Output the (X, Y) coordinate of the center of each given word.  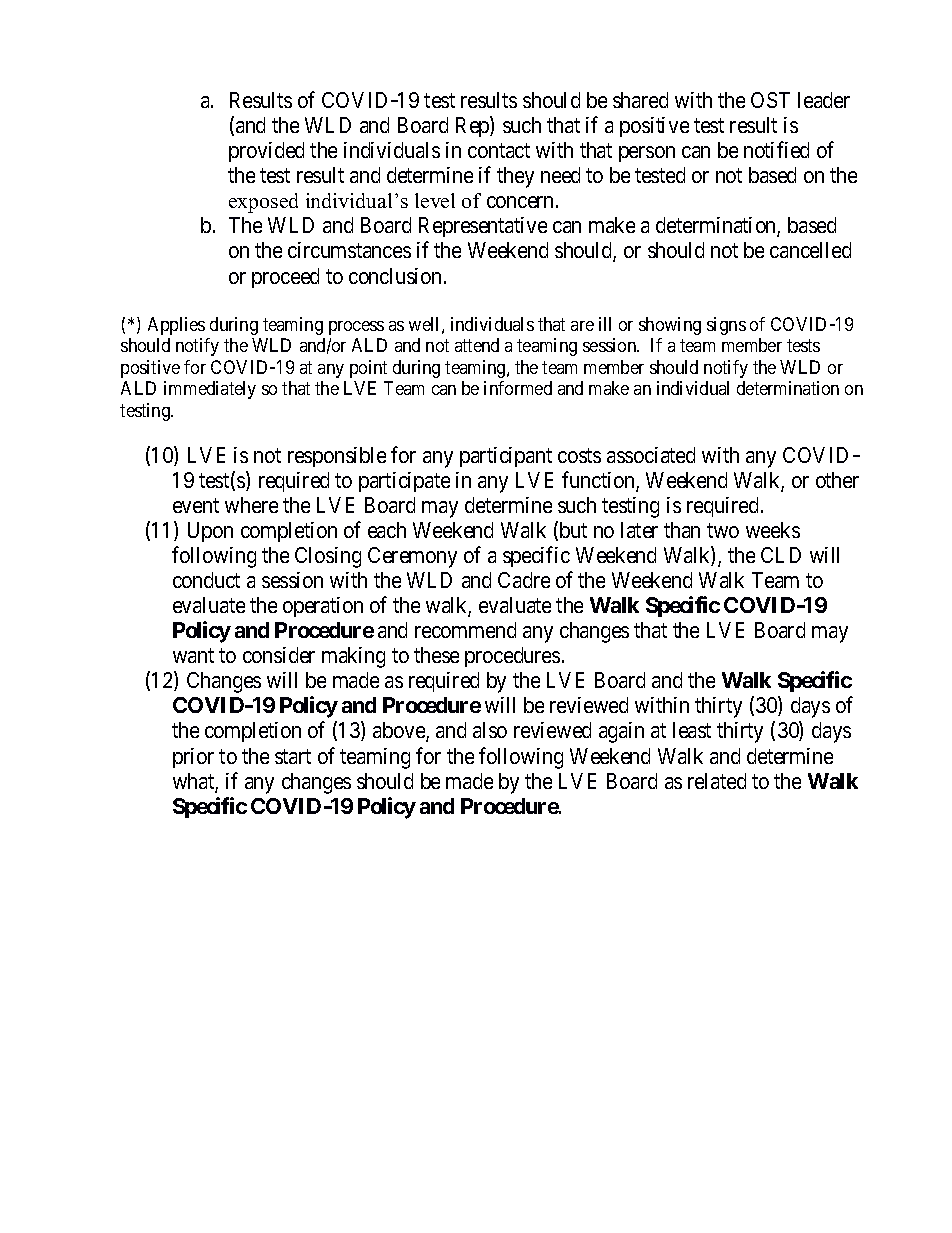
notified (776, 149)
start (293, 756)
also (490, 730)
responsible (337, 457)
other (837, 480)
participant (506, 457)
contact (499, 151)
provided (266, 152)
